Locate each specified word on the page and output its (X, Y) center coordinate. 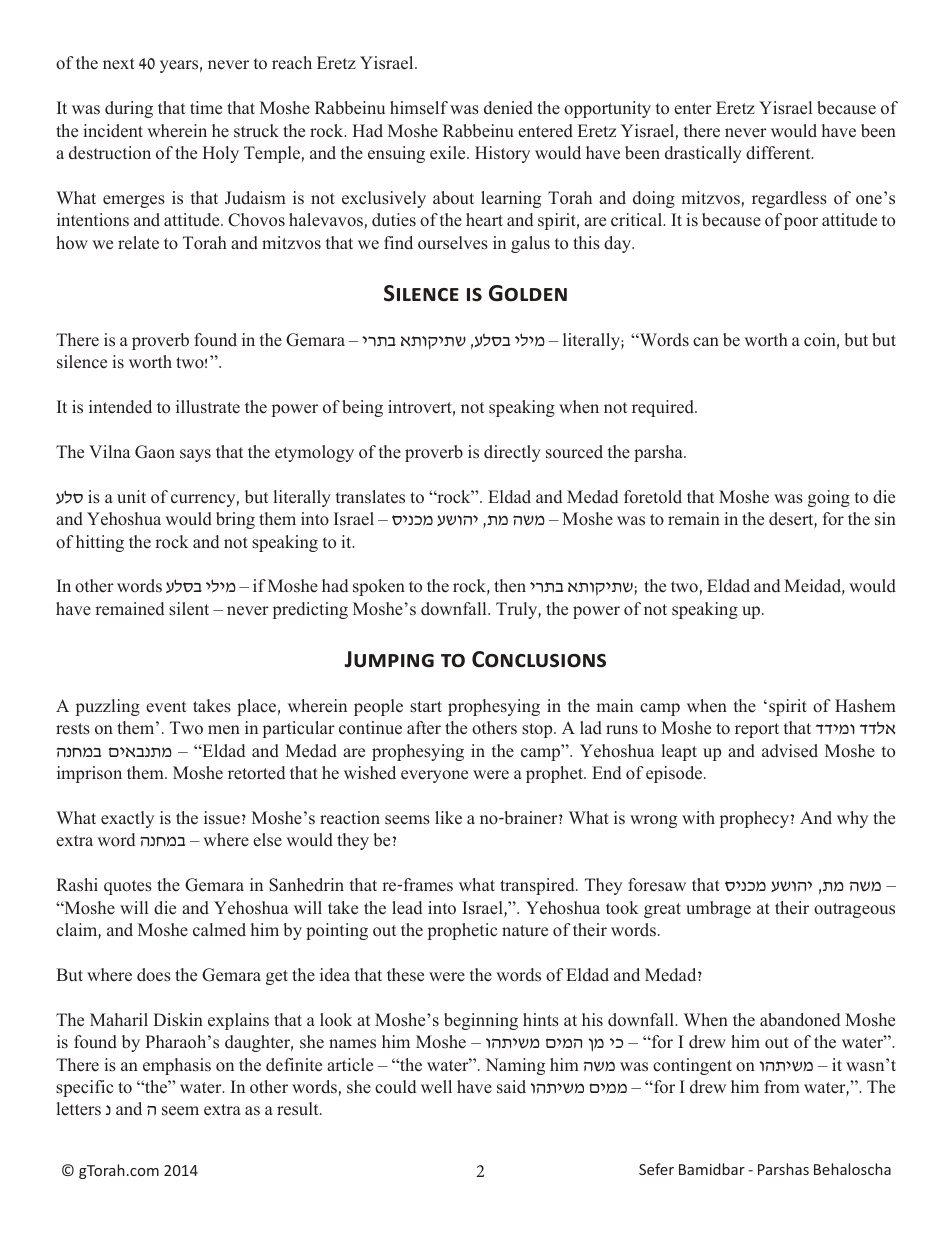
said (511, 1087)
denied (508, 108)
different (779, 153)
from (782, 1087)
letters (79, 1109)
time (206, 108)
